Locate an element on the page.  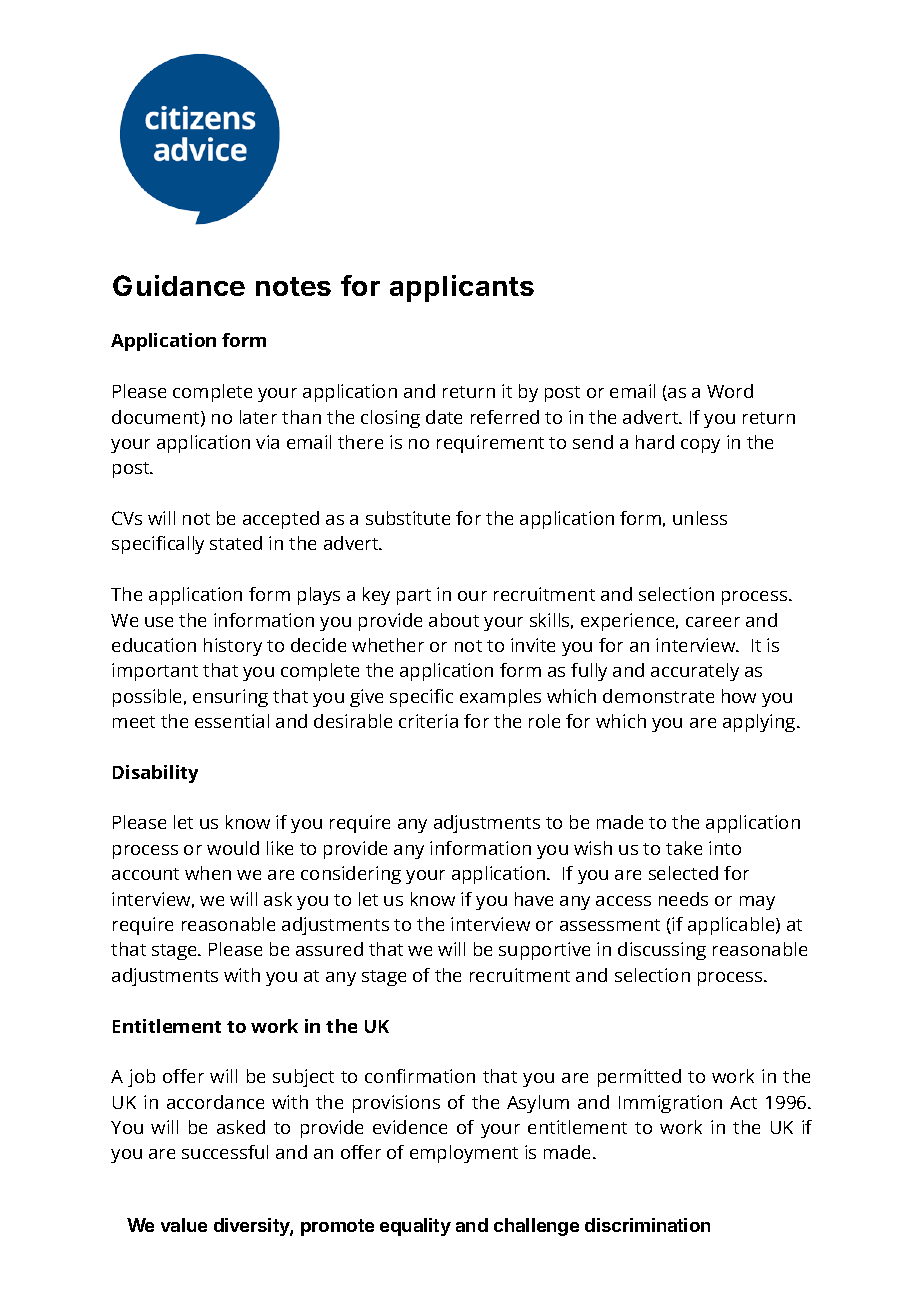
value is located at coordinates (184, 1225).
